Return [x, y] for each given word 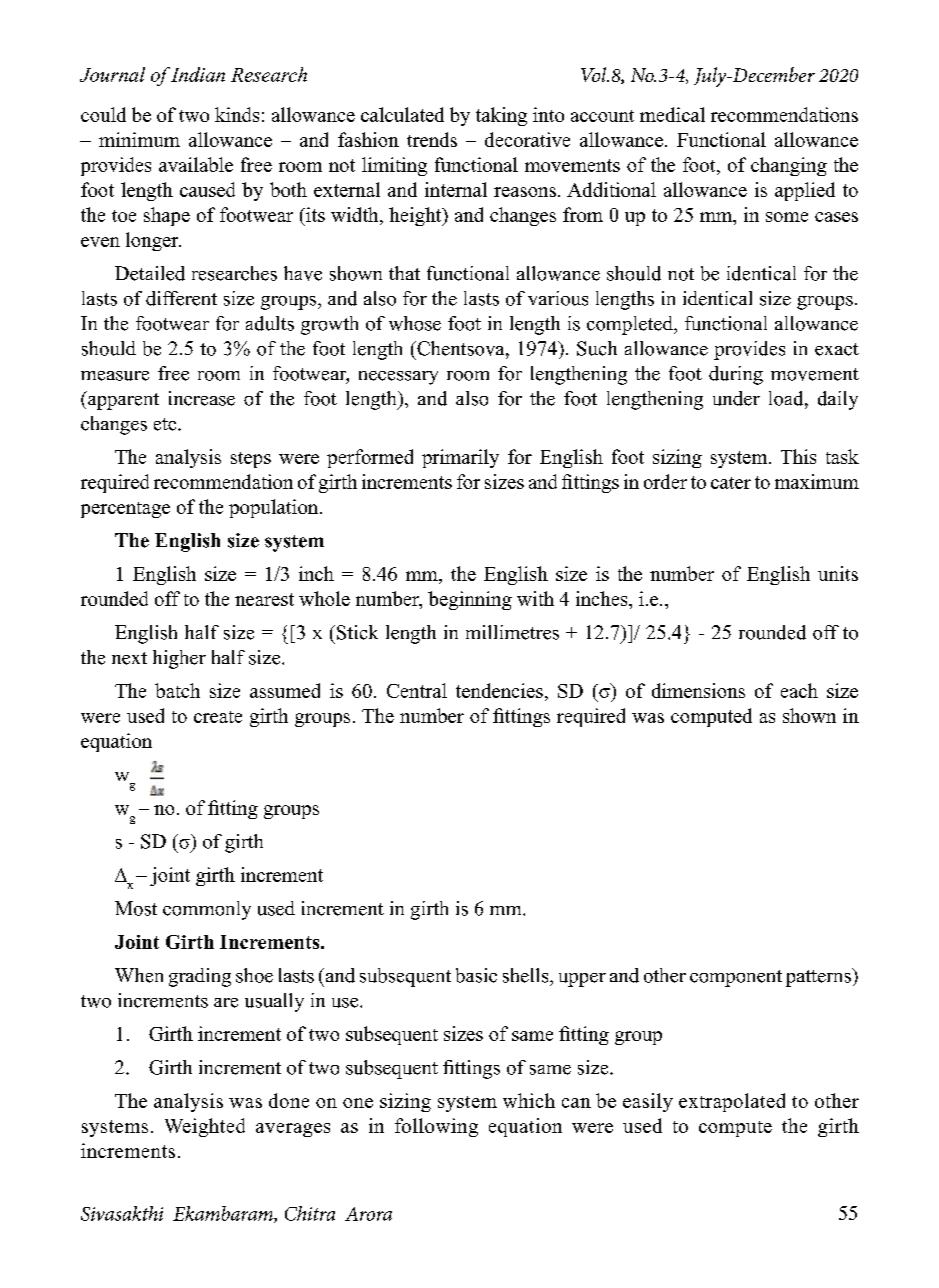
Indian [198, 74]
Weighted [205, 1127]
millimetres [512, 632]
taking [501, 116]
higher [179, 659]
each [799, 690]
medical [672, 114]
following [436, 1127]
